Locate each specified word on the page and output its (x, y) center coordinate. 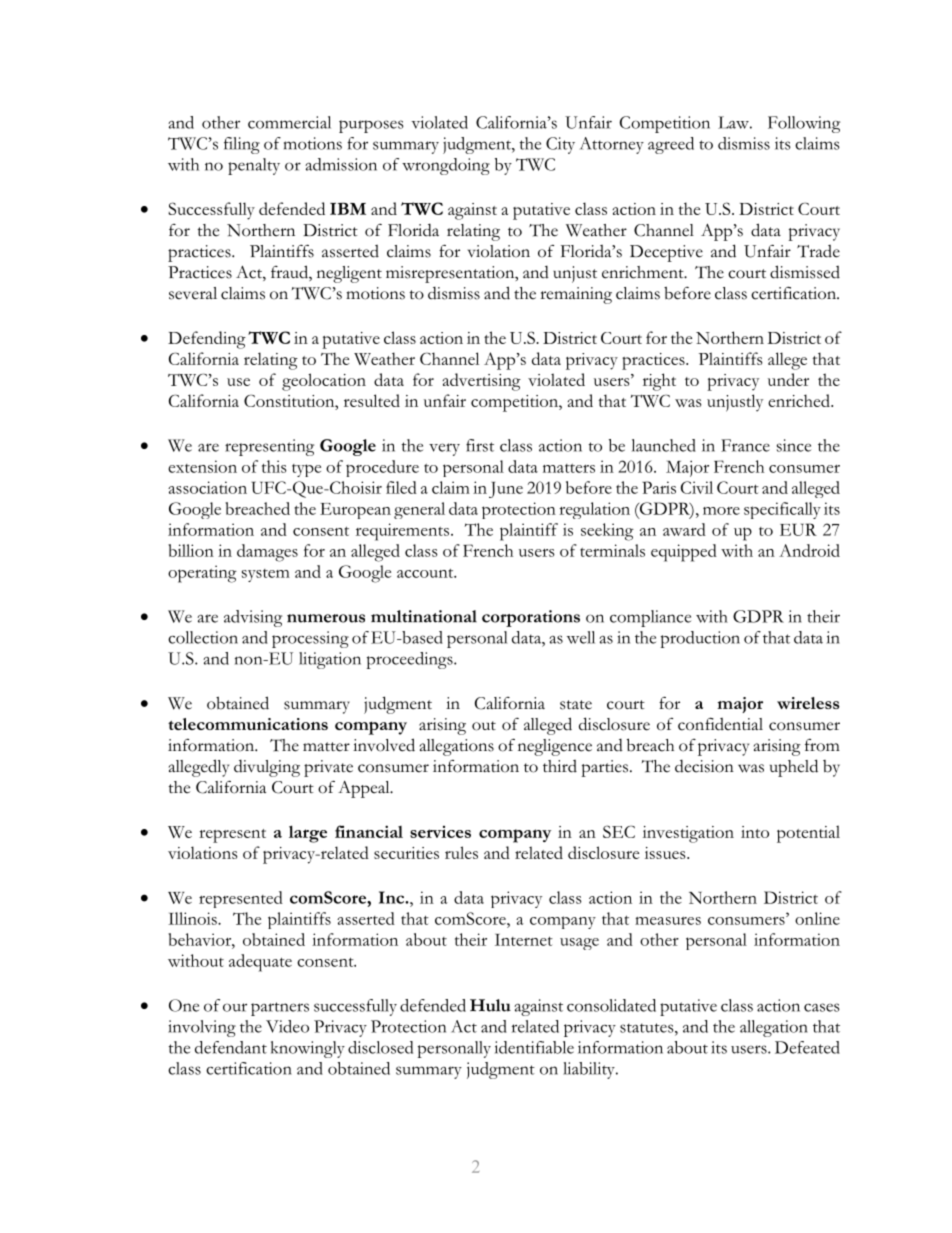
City (560, 145)
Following (804, 124)
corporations (531, 618)
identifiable (534, 1047)
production (700, 639)
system (266, 575)
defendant (231, 1047)
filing (242, 145)
